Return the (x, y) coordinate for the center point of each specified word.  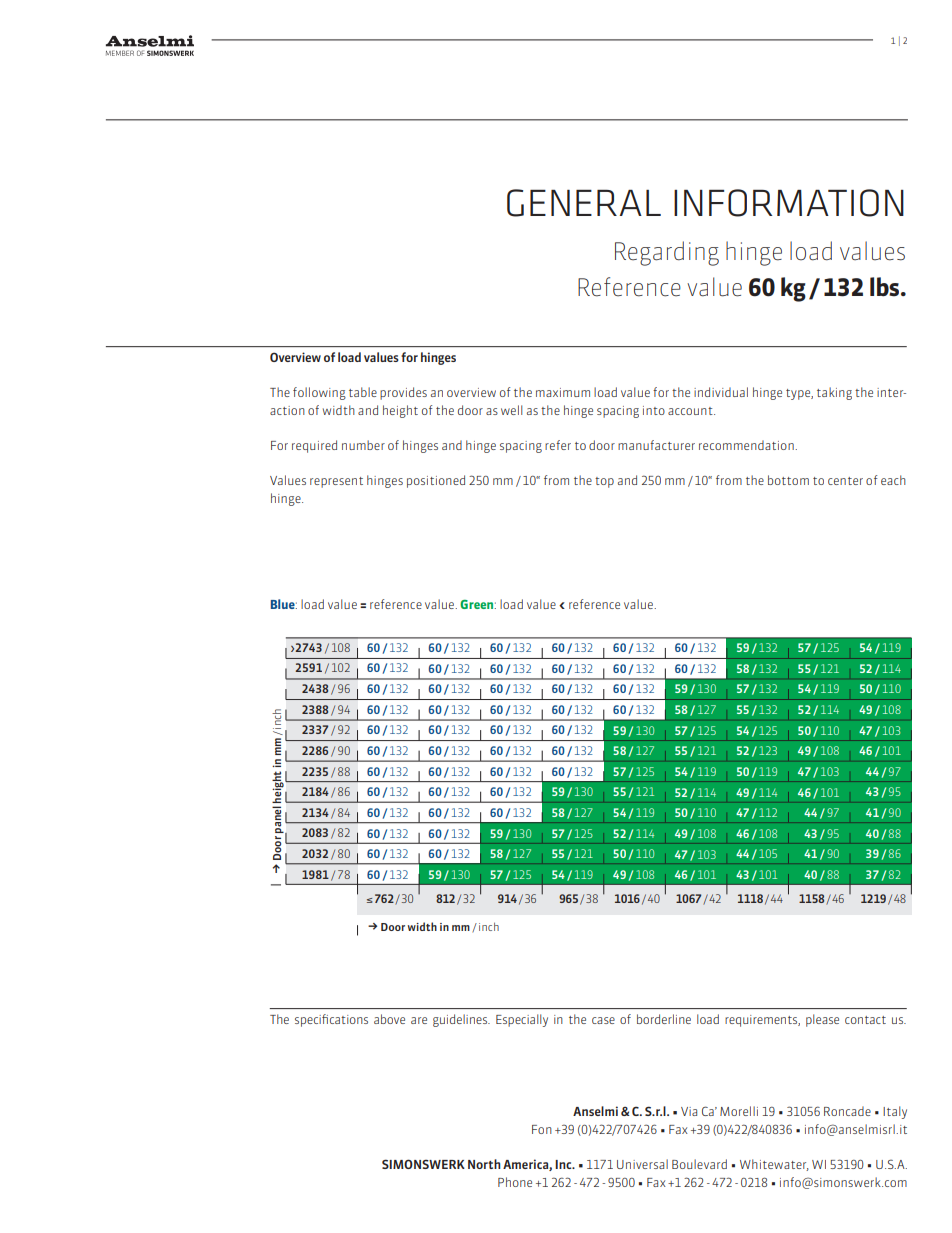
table (363, 392)
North (484, 1164)
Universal (642, 1164)
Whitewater (774, 1165)
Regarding (667, 253)
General (584, 203)
